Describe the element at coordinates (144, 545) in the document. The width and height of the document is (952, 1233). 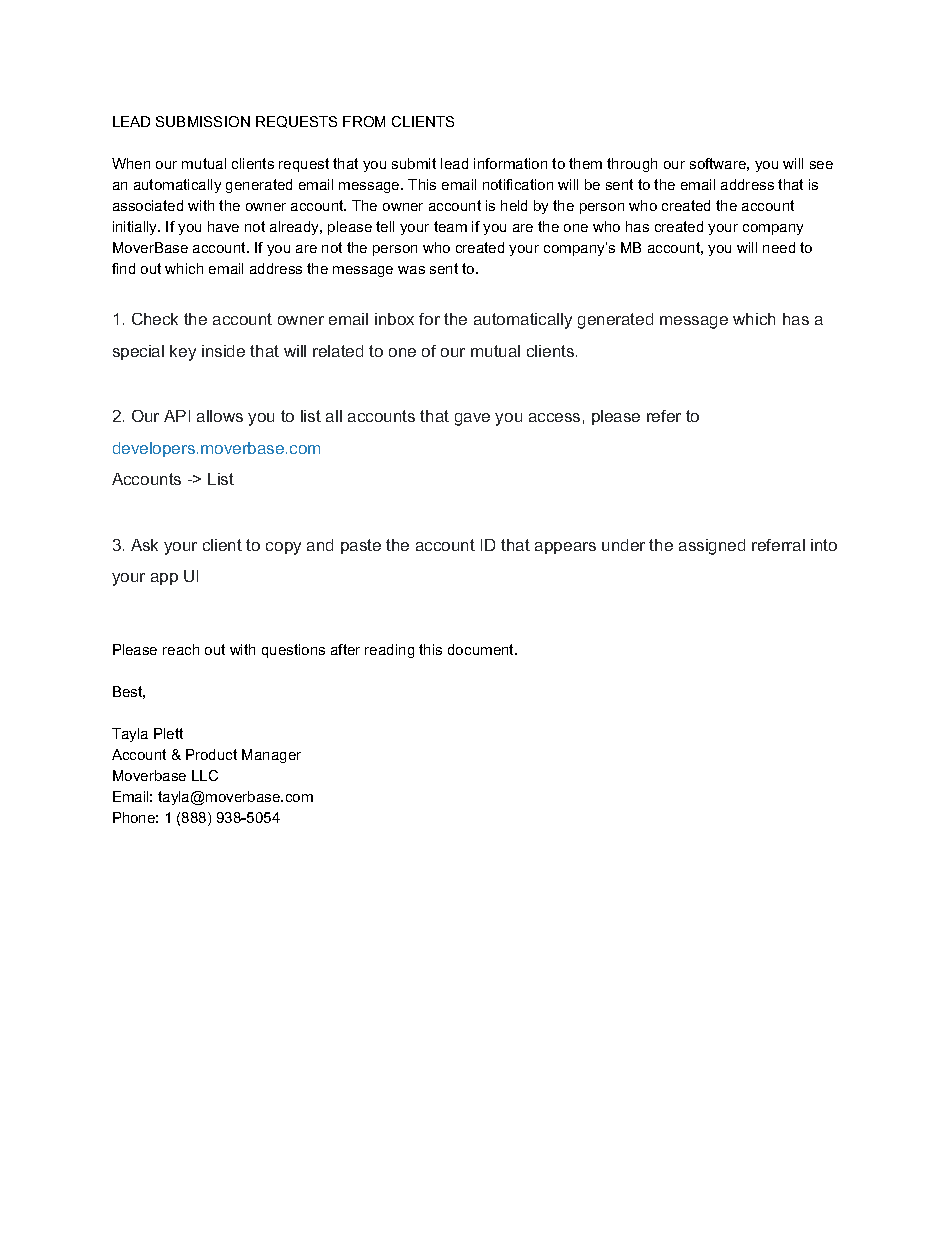
I see `Ask` at that location.
